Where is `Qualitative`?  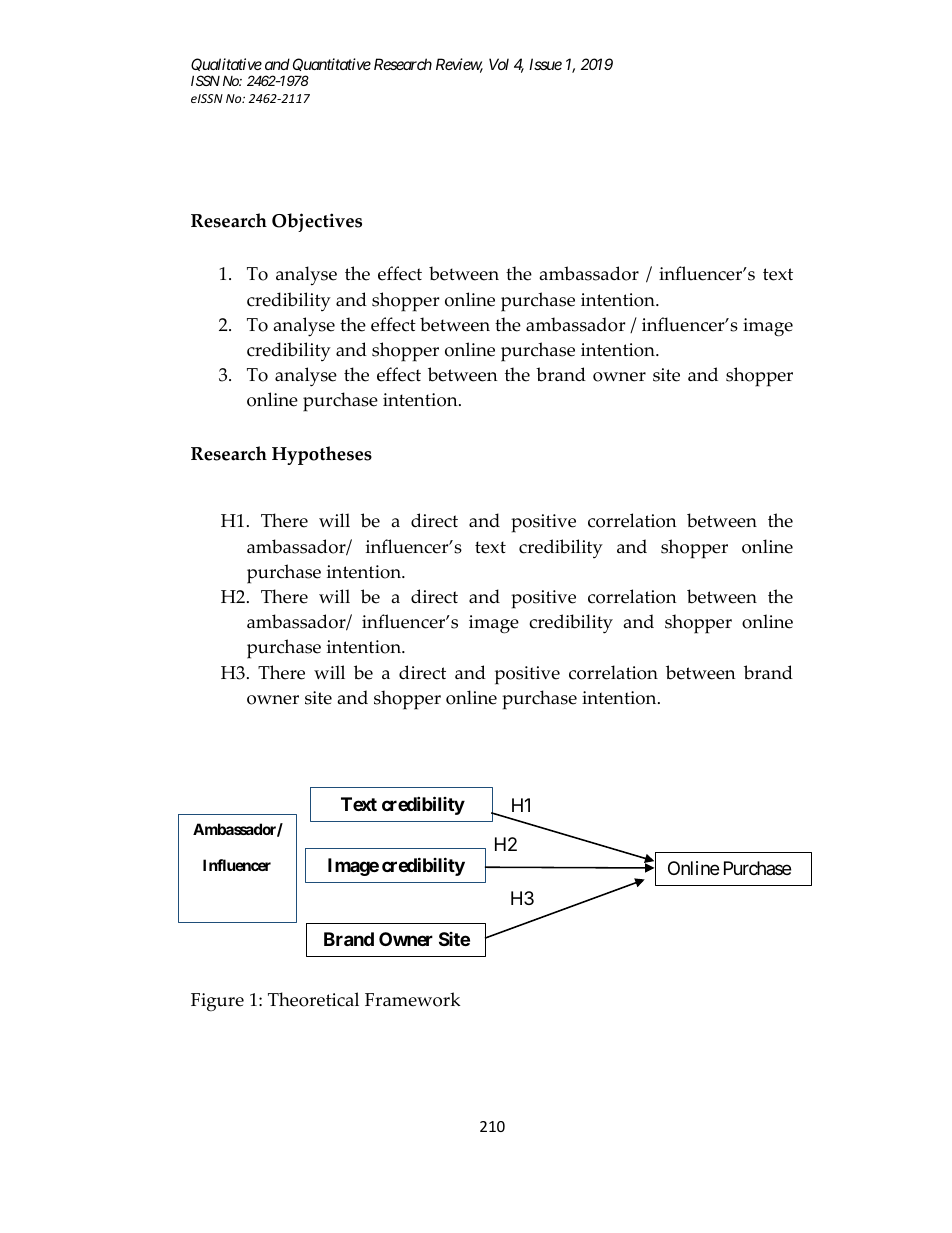 Qualitative is located at coordinates (226, 64).
